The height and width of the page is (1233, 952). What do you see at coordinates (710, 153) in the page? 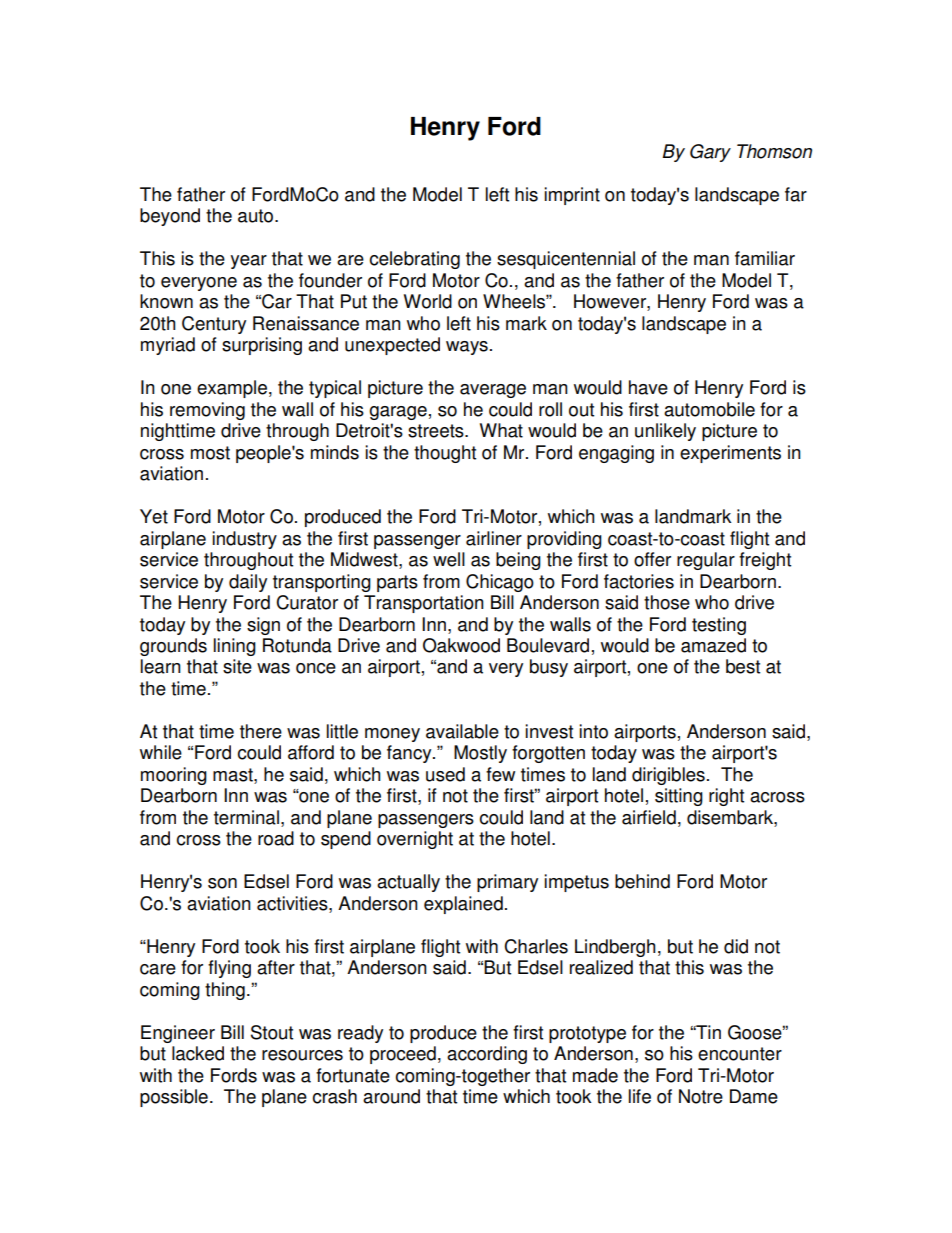
I see `Gary` at bounding box center [710, 153].
